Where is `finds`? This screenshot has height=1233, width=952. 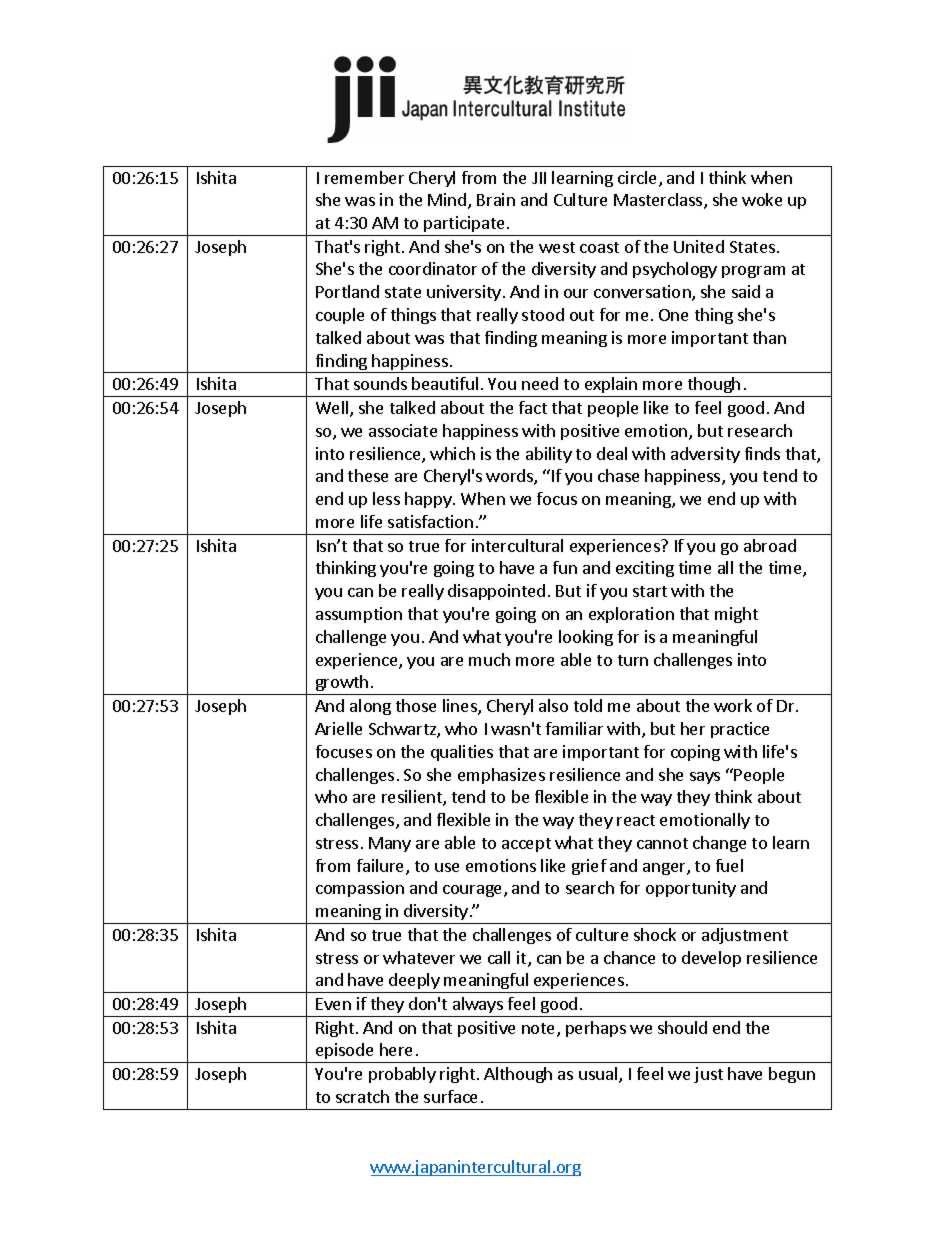 finds is located at coordinates (762, 453).
